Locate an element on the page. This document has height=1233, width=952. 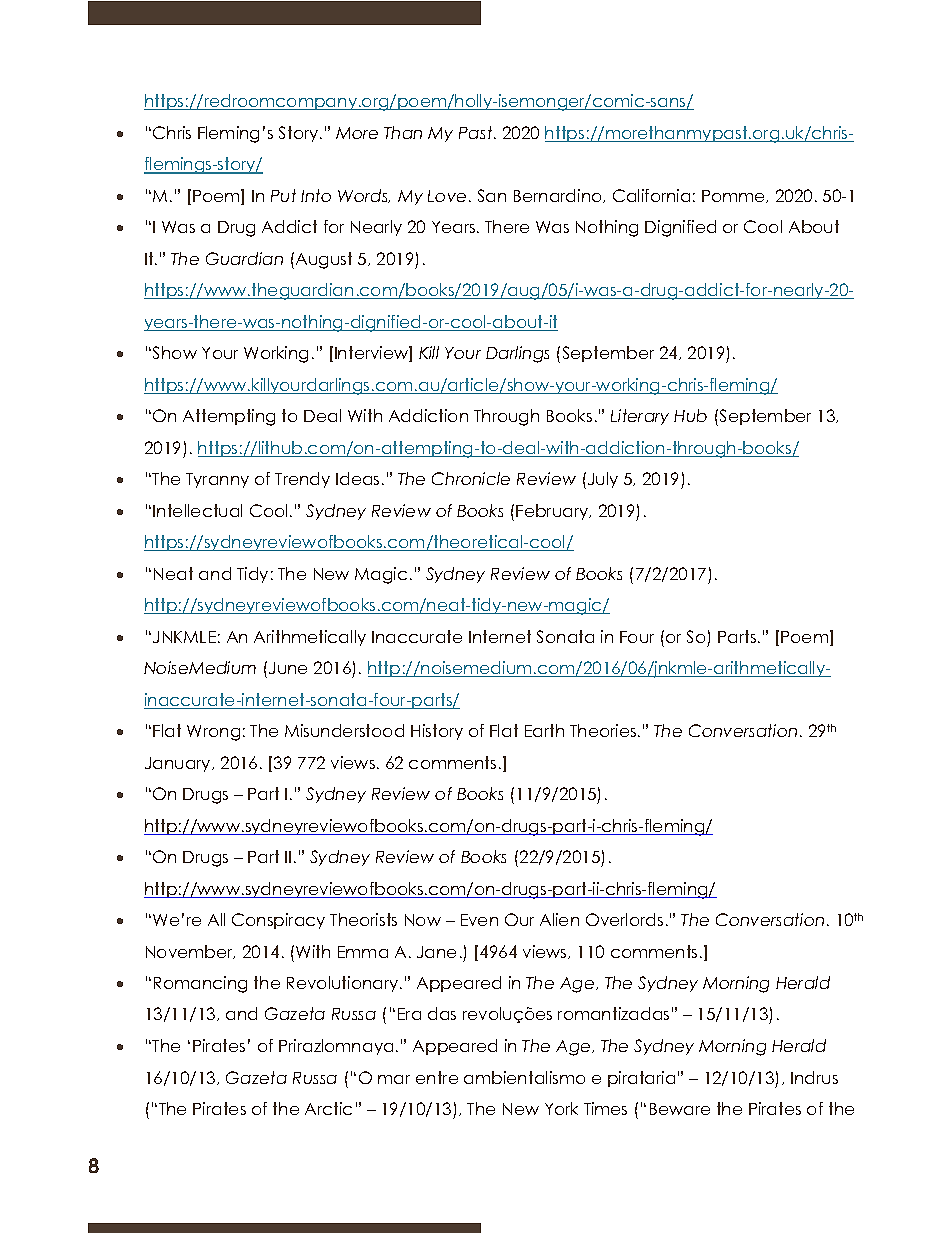
Earth is located at coordinates (544, 730).
